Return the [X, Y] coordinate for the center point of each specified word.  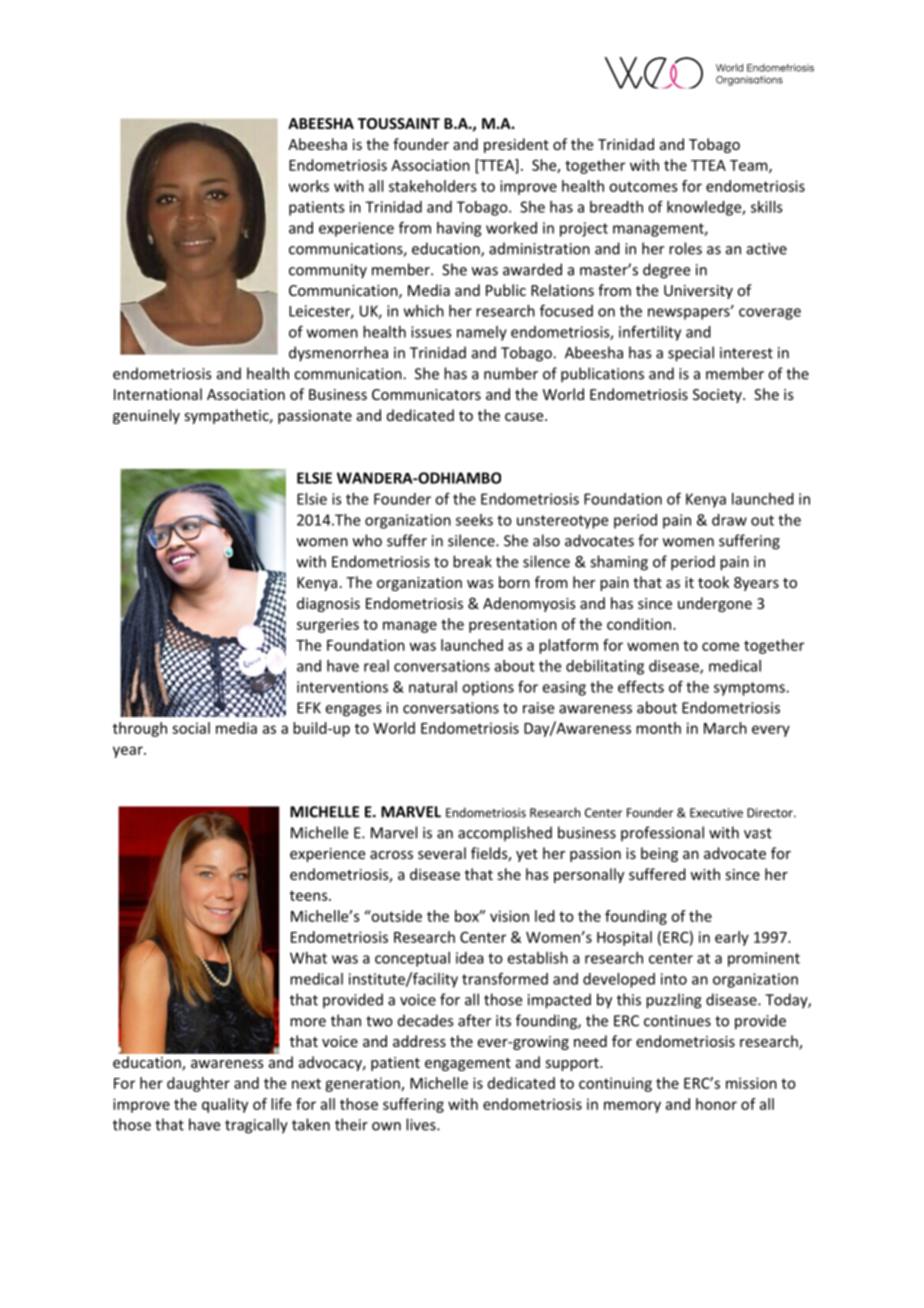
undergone [715, 604]
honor [716, 1104]
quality [225, 1105]
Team [750, 166]
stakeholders [433, 186]
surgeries [328, 625]
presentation [513, 625]
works [309, 186]
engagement [468, 1064]
